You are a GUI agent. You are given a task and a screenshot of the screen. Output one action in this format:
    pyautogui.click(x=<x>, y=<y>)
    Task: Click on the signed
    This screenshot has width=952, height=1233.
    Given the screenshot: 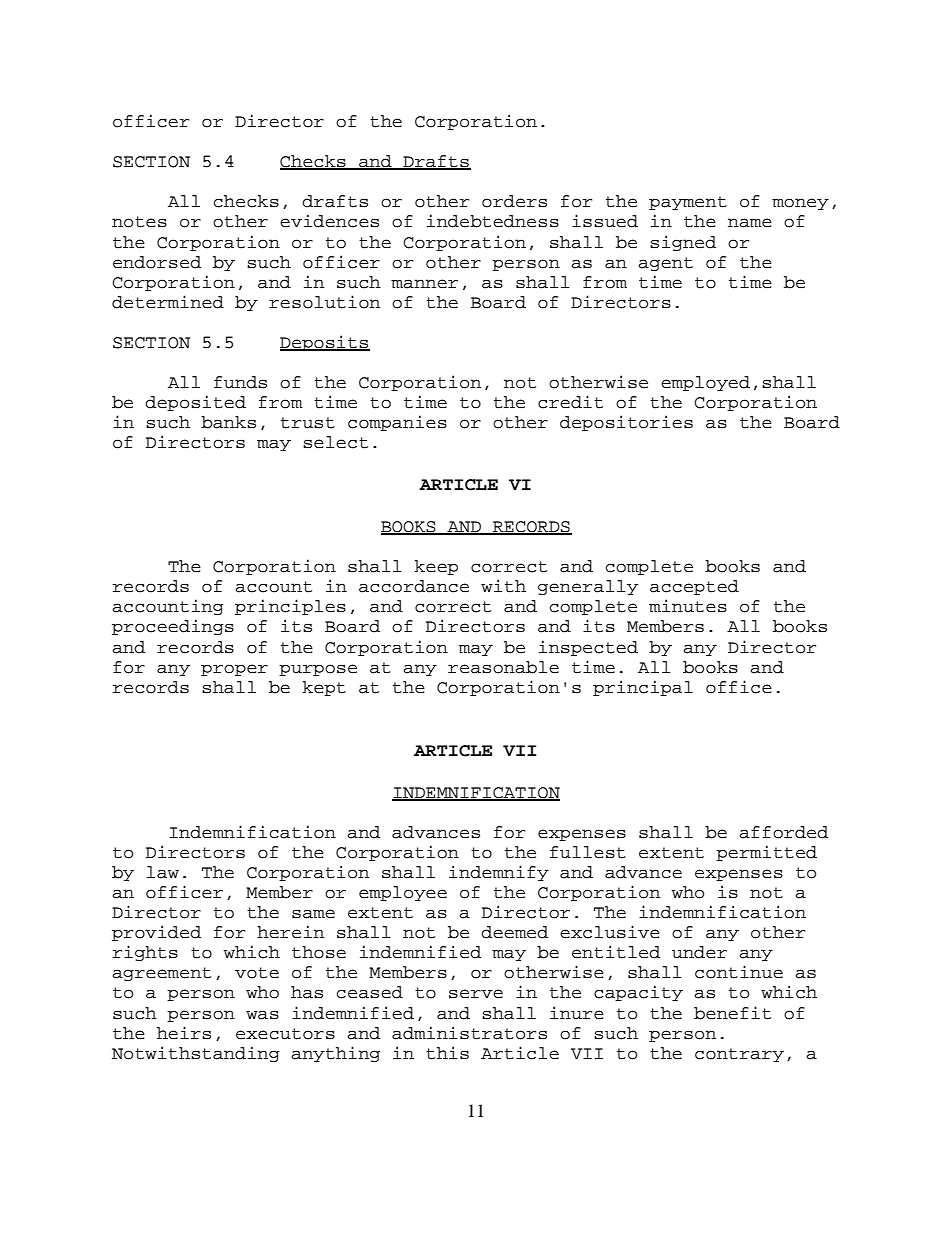 What is the action you would take?
    pyautogui.click(x=683, y=243)
